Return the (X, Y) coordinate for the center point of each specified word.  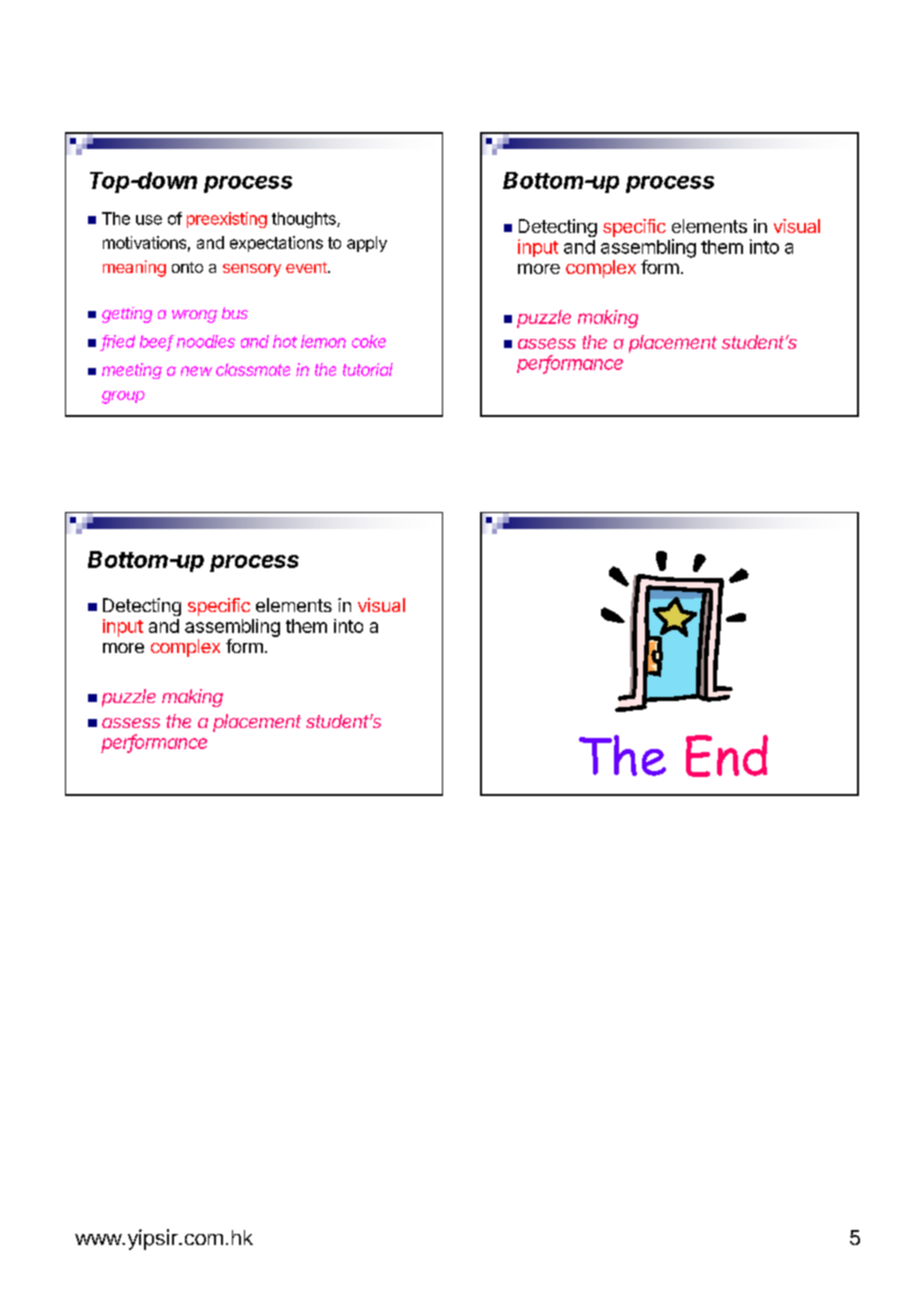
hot (285, 341)
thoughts (305, 220)
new (196, 371)
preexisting (227, 220)
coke (369, 341)
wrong (194, 316)
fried (118, 342)
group (123, 397)
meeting (132, 371)
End (727, 756)
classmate (253, 369)
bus (235, 313)
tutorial (368, 369)
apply (367, 244)
